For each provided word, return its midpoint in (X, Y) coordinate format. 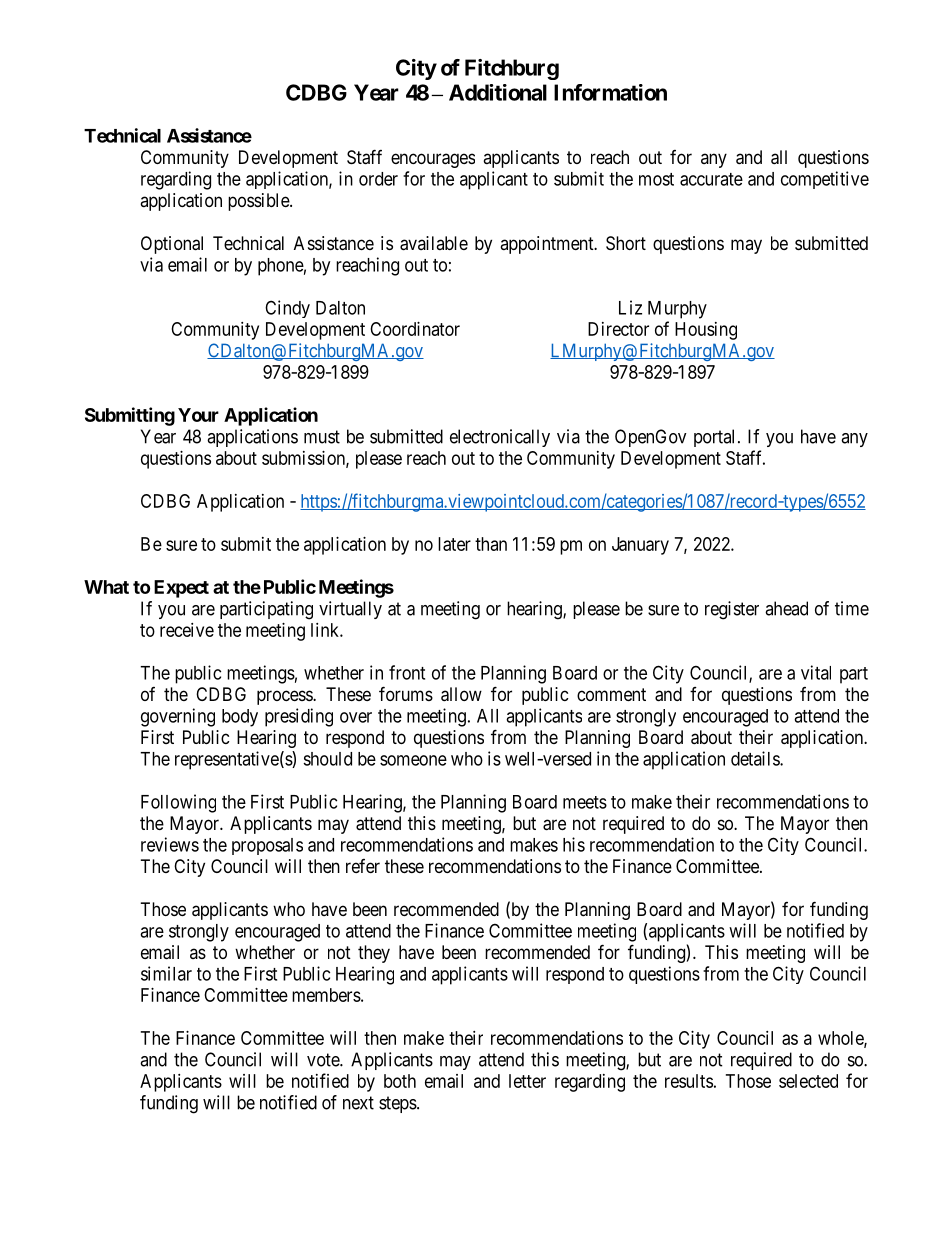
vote (324, 1060)
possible (259, 202)
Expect (181, 589)
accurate (711, 179)
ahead (786, 608)
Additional (498, 92)
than (491, 544)
